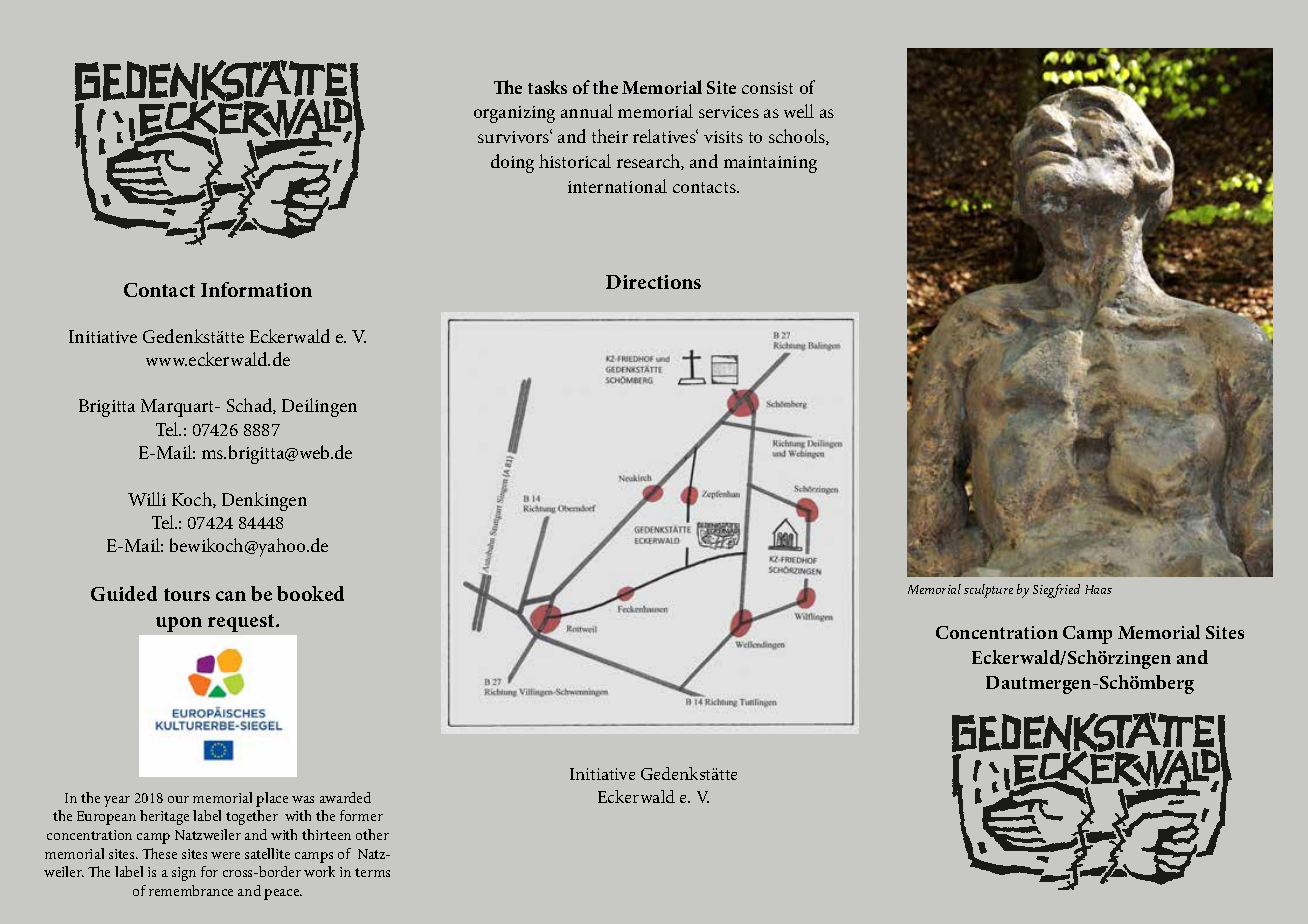 This screenshot has width=1308, height=924. I want to click on organizing, so click(514, 114).
